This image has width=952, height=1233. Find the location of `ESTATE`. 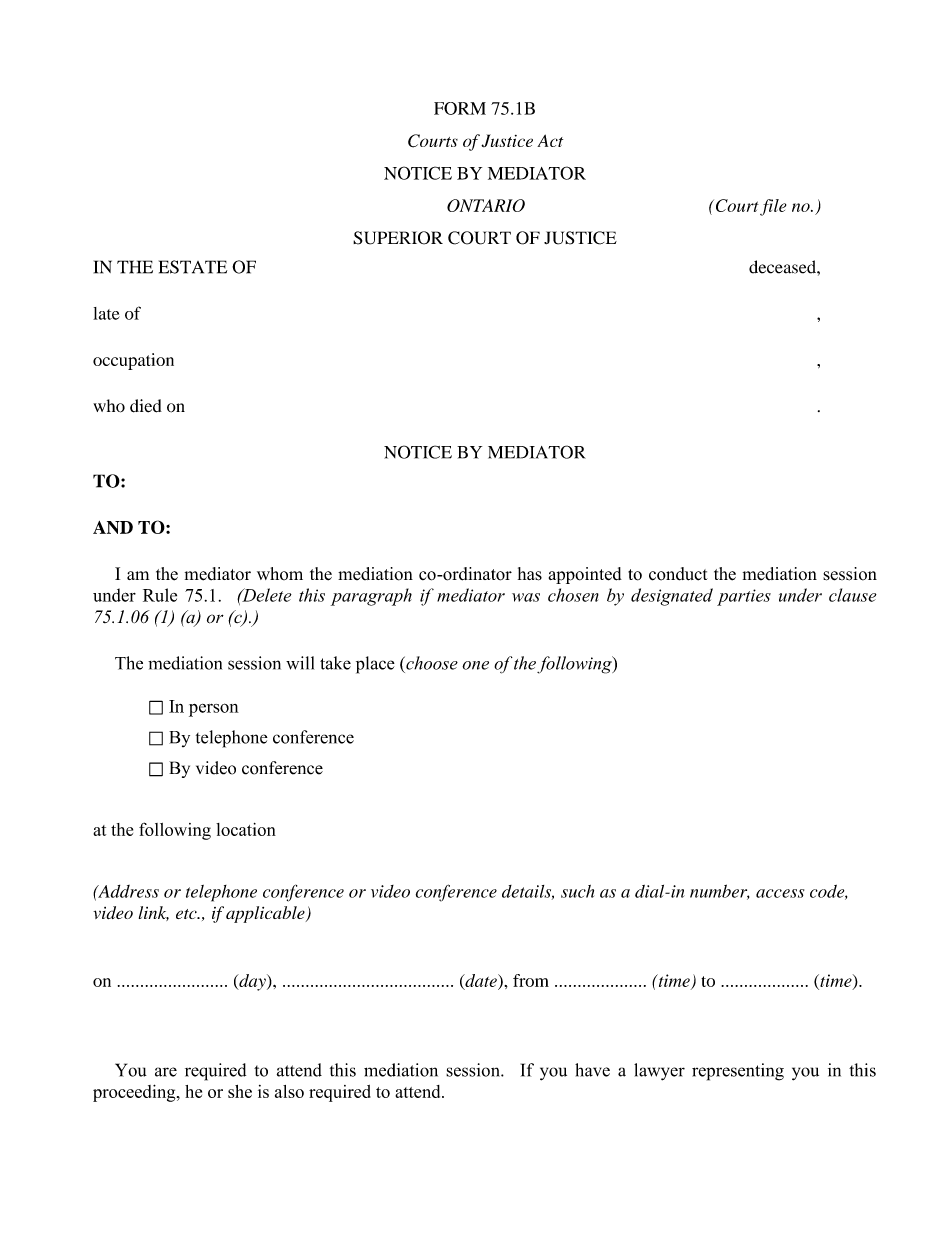

ESTATE is located at coordinates (193, 267).
